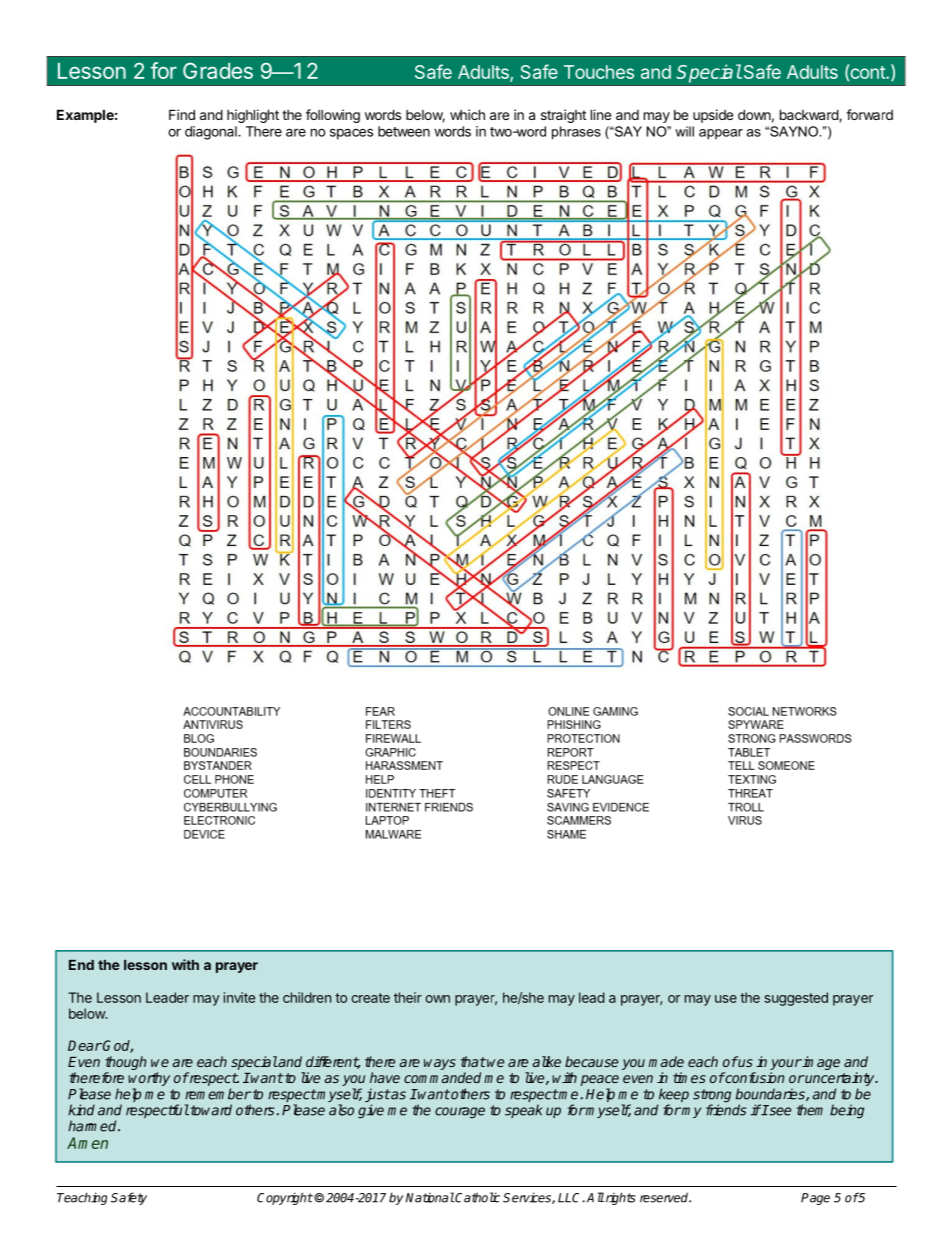 The height and width of the image is (1233, 952). Describe the element at coordinates (796, 999) in the image. I see `suggested` at that location.
